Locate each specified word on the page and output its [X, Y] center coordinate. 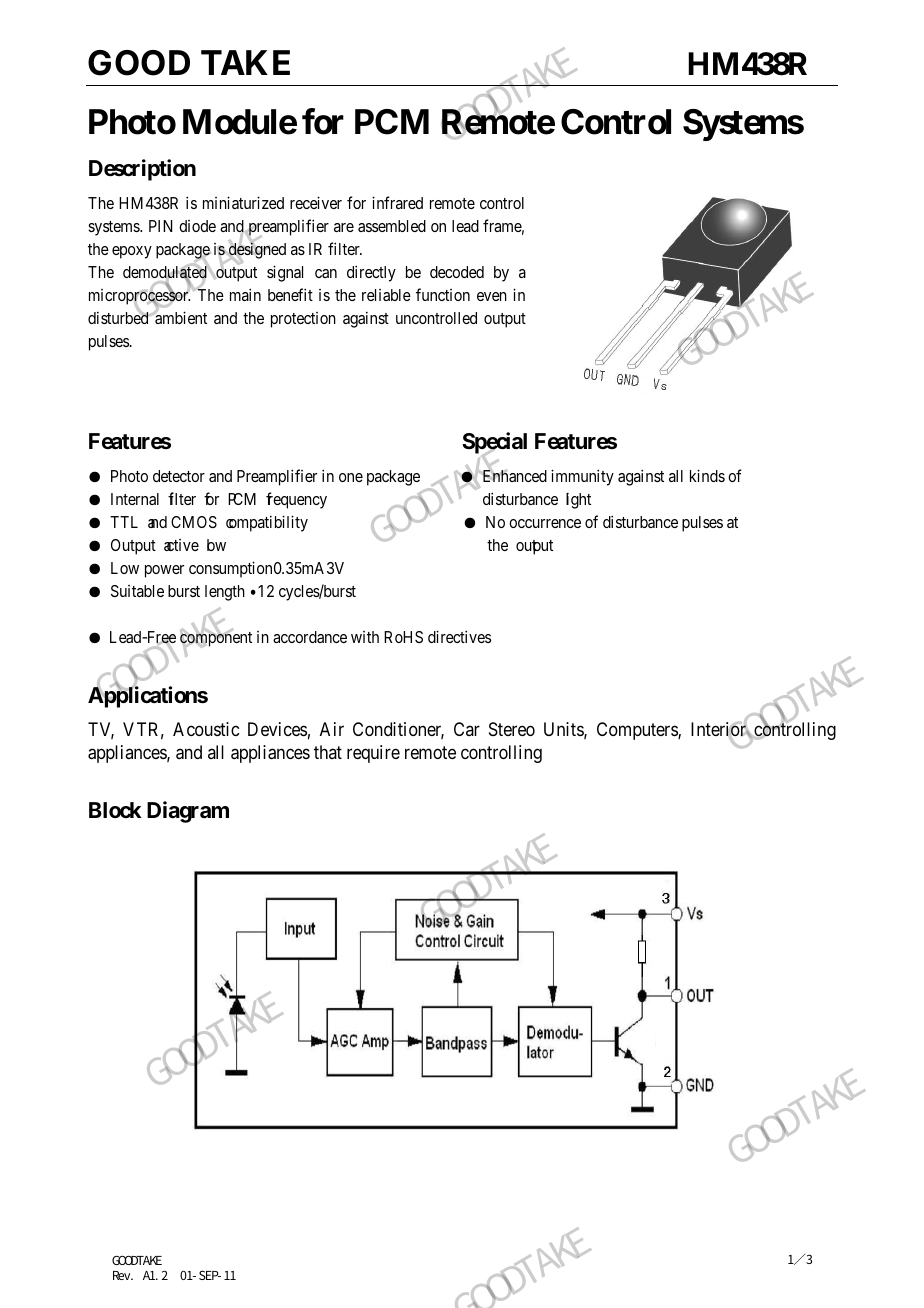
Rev [123, 1275]
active [181, 545]
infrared [397, 202]
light [578, 500]
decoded [457, 272]
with [365, 637]
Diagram [188, 812]
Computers [638, 731]
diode [197, 226]
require [373, 754]
